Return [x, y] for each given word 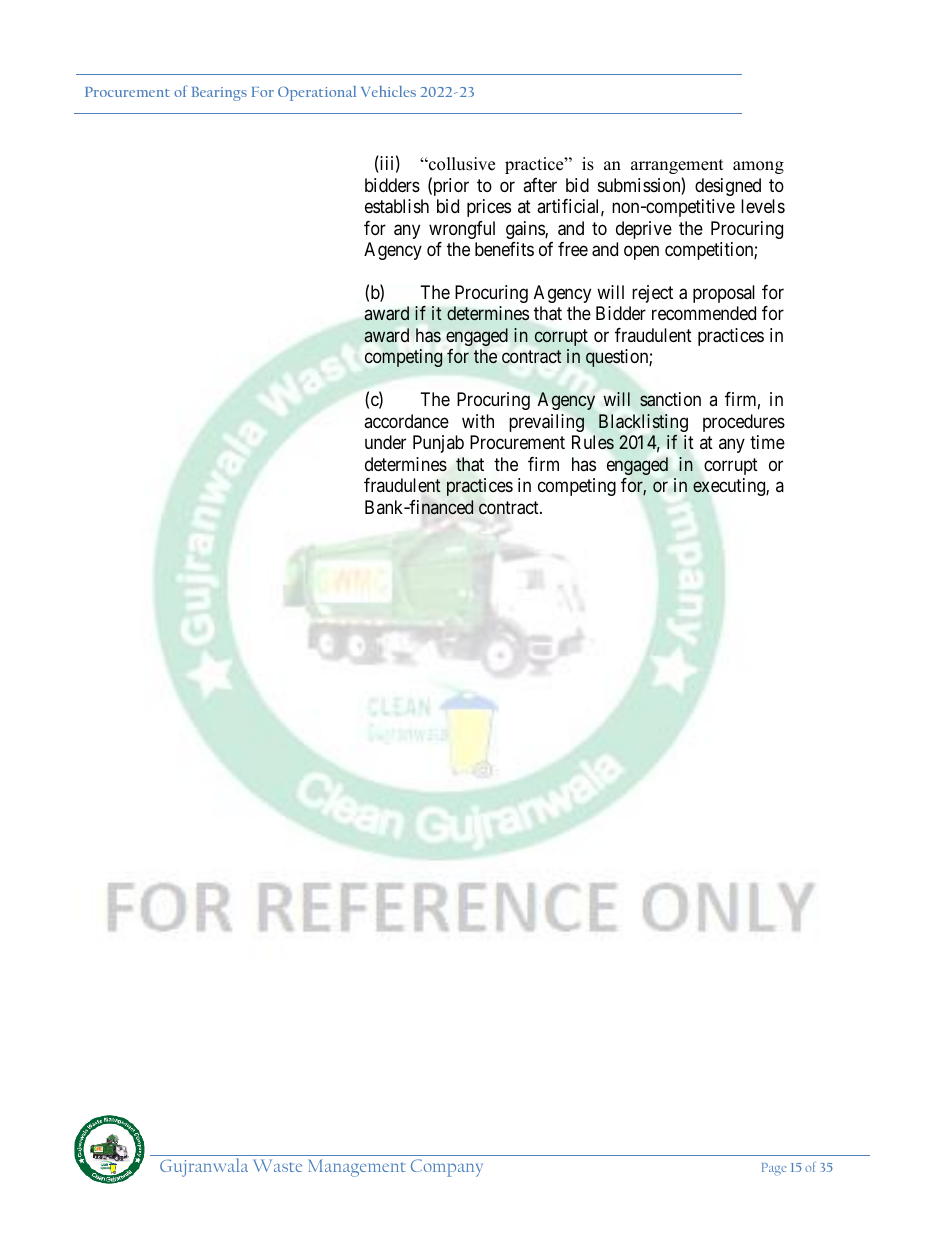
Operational [317, 93]
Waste [277, 1165]
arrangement [677, 166]
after [540, 185]
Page [774, 1169]
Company [447, 1168]
